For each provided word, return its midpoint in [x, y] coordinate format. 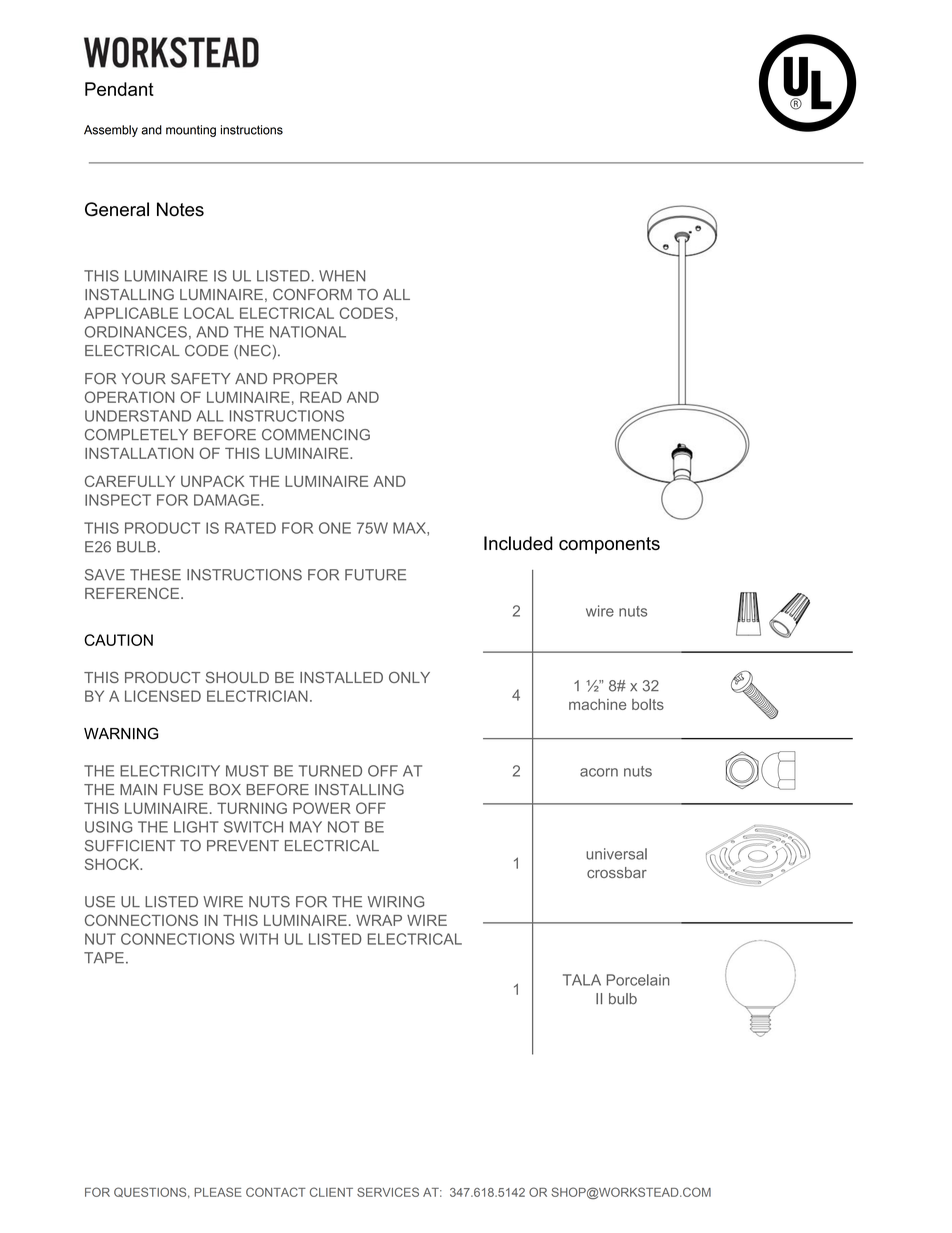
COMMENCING [316, 435]
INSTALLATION [139, 453]
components [609, 545]
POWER [322, 808]
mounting [191, 131]
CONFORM [312, 294]
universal [616, 854]
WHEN [342, 276]
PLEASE [218, 1192]
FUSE [183, 790]
